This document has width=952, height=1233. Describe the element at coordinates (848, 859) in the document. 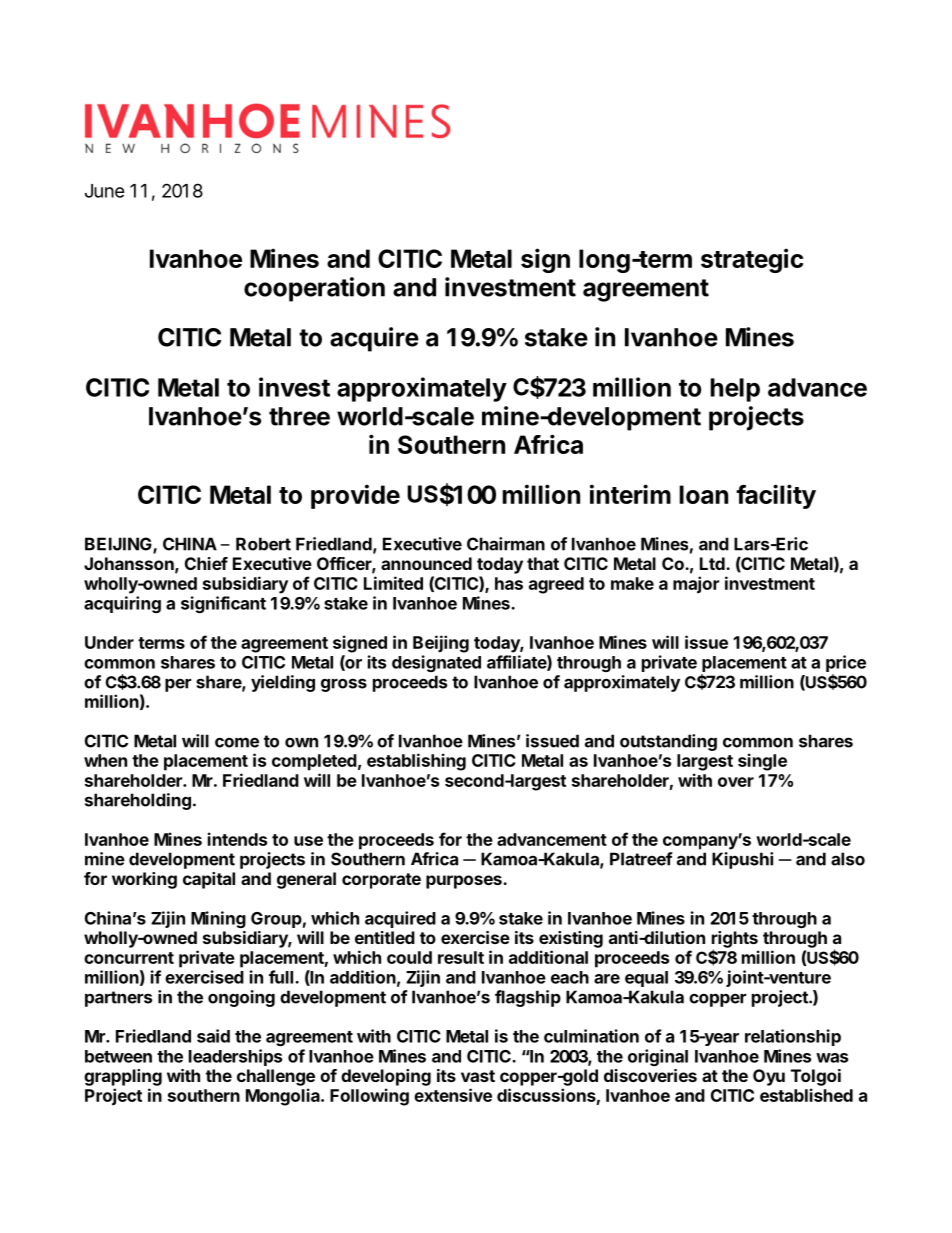

I see `also` at that location.
